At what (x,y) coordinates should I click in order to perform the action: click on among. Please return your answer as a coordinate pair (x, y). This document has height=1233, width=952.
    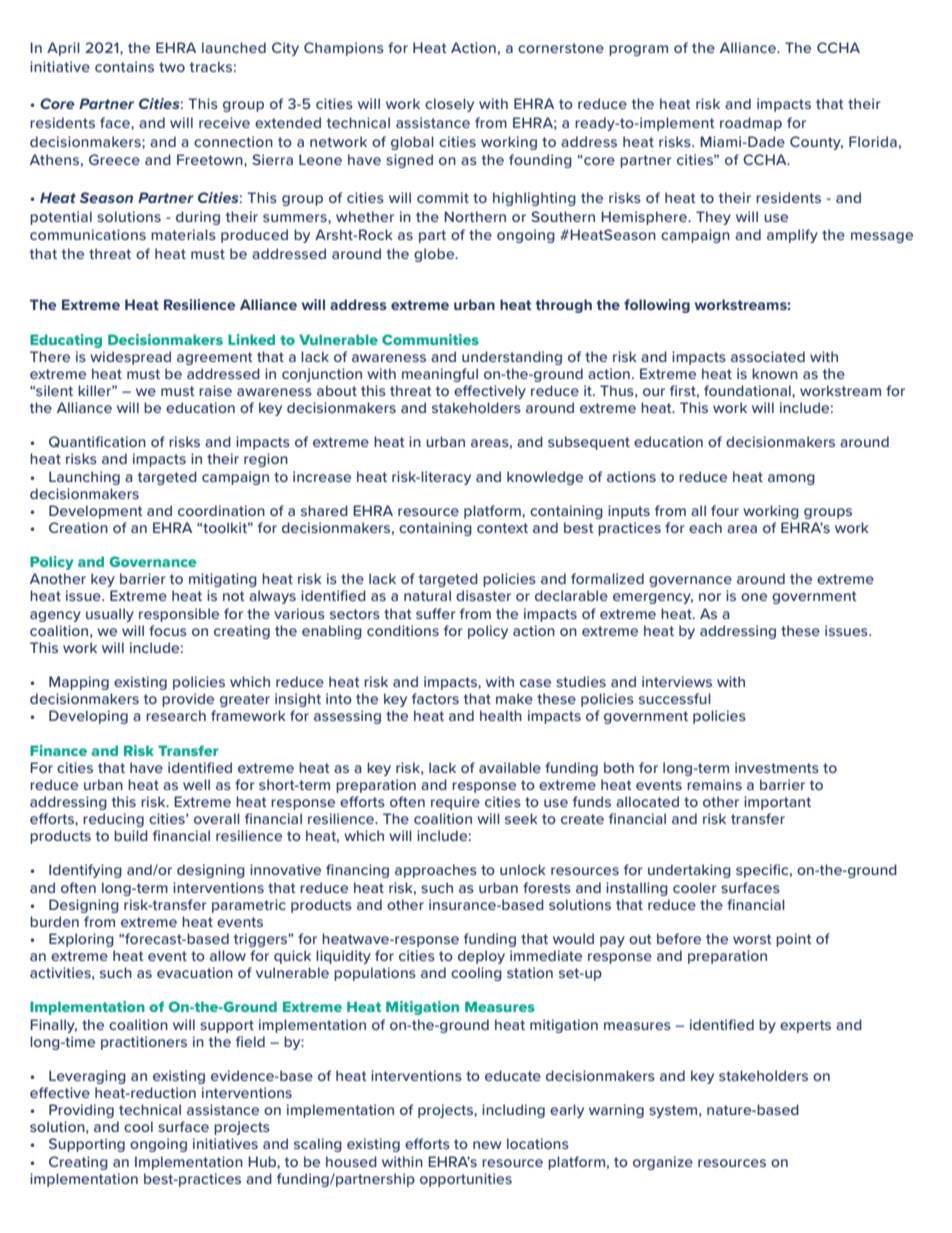
    Looking at the image, I should click on (791, 479).
